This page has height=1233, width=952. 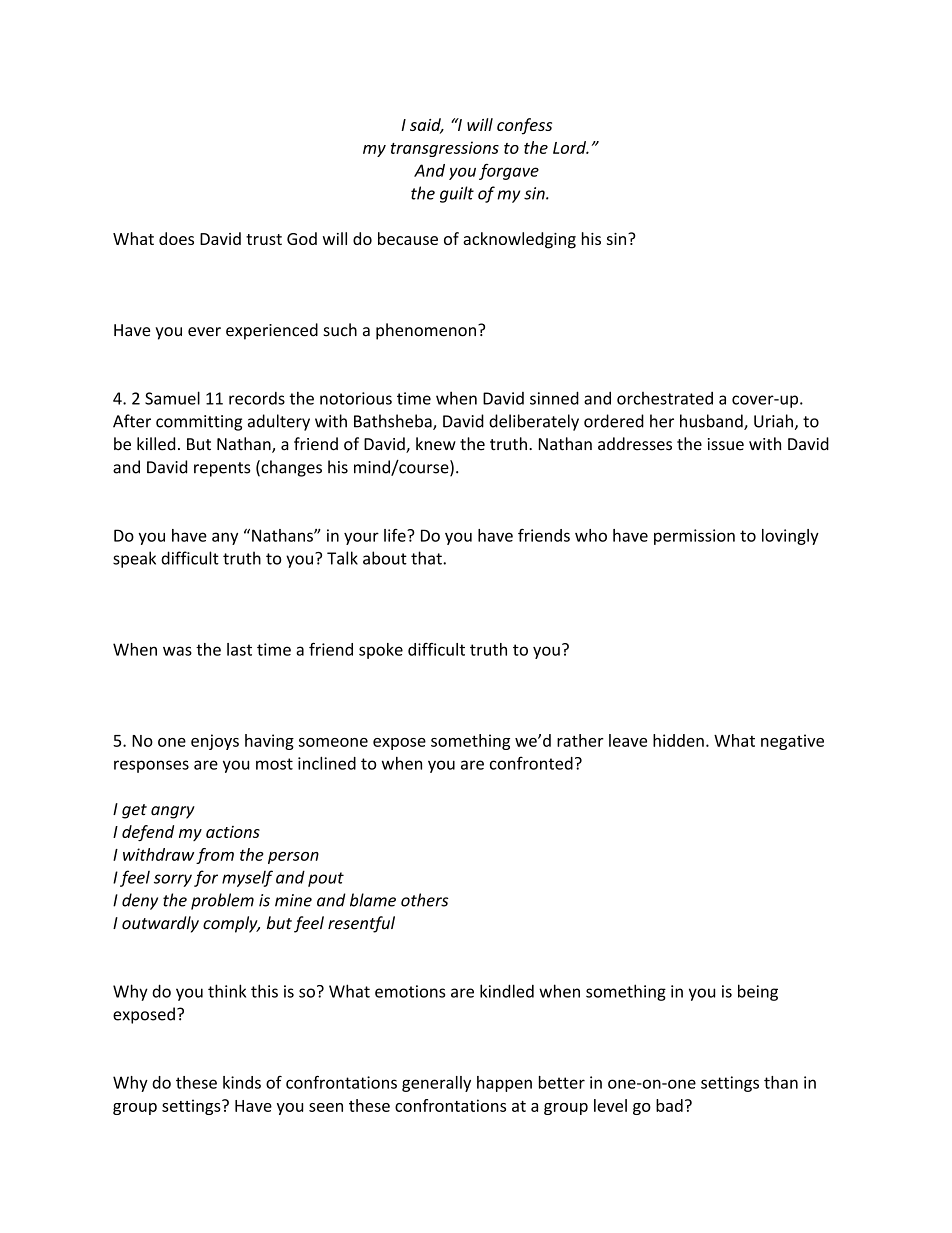 I want to click on does, so click(x=176, y=238).
